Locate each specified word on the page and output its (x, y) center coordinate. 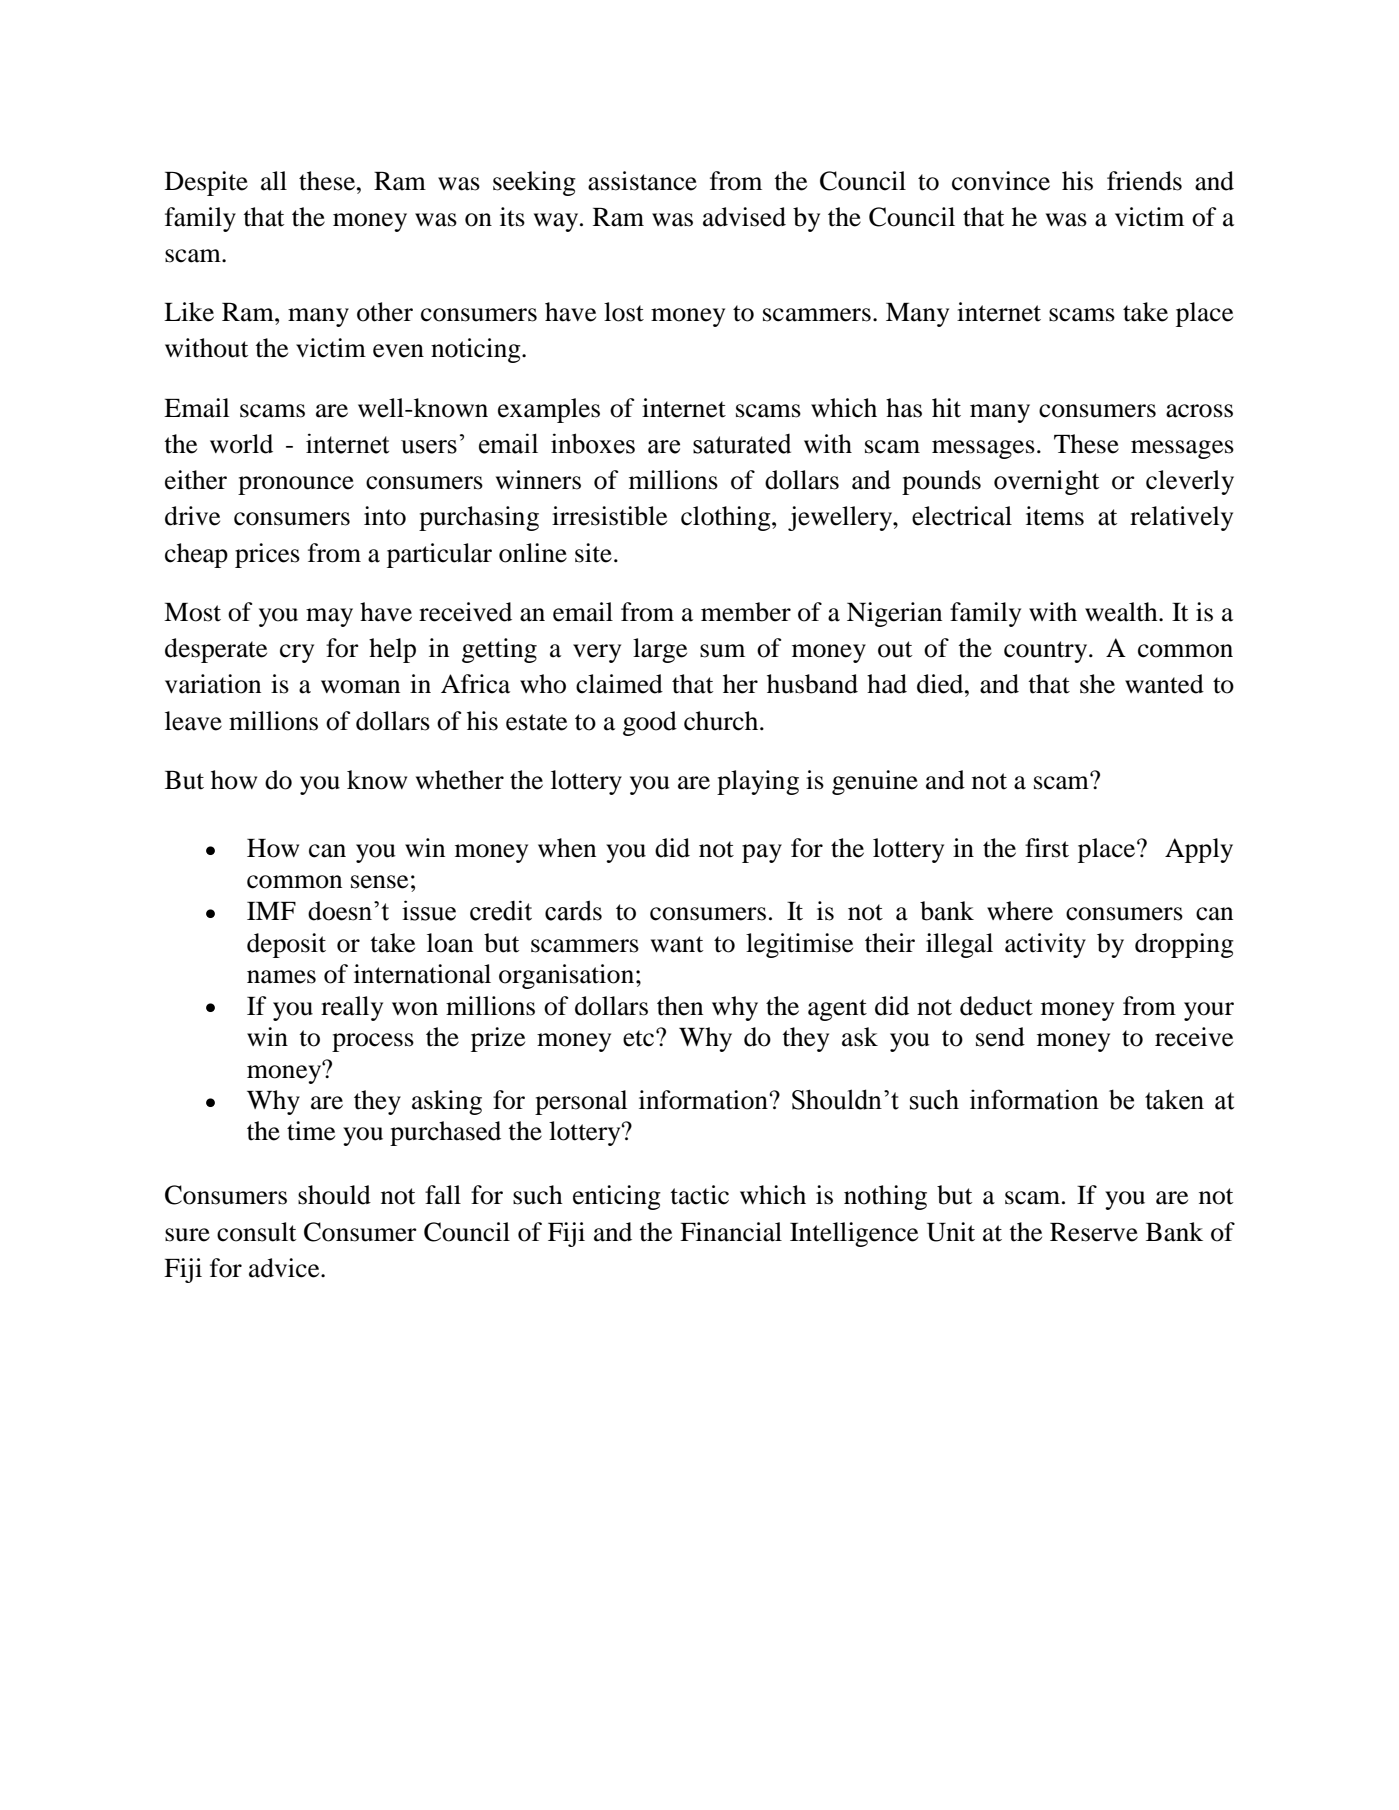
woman (360, 687)
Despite (206, 183)
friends (1144, 181)
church (722, 721)
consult (257, 1232)
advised (744, 217)
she (1097, 684)
